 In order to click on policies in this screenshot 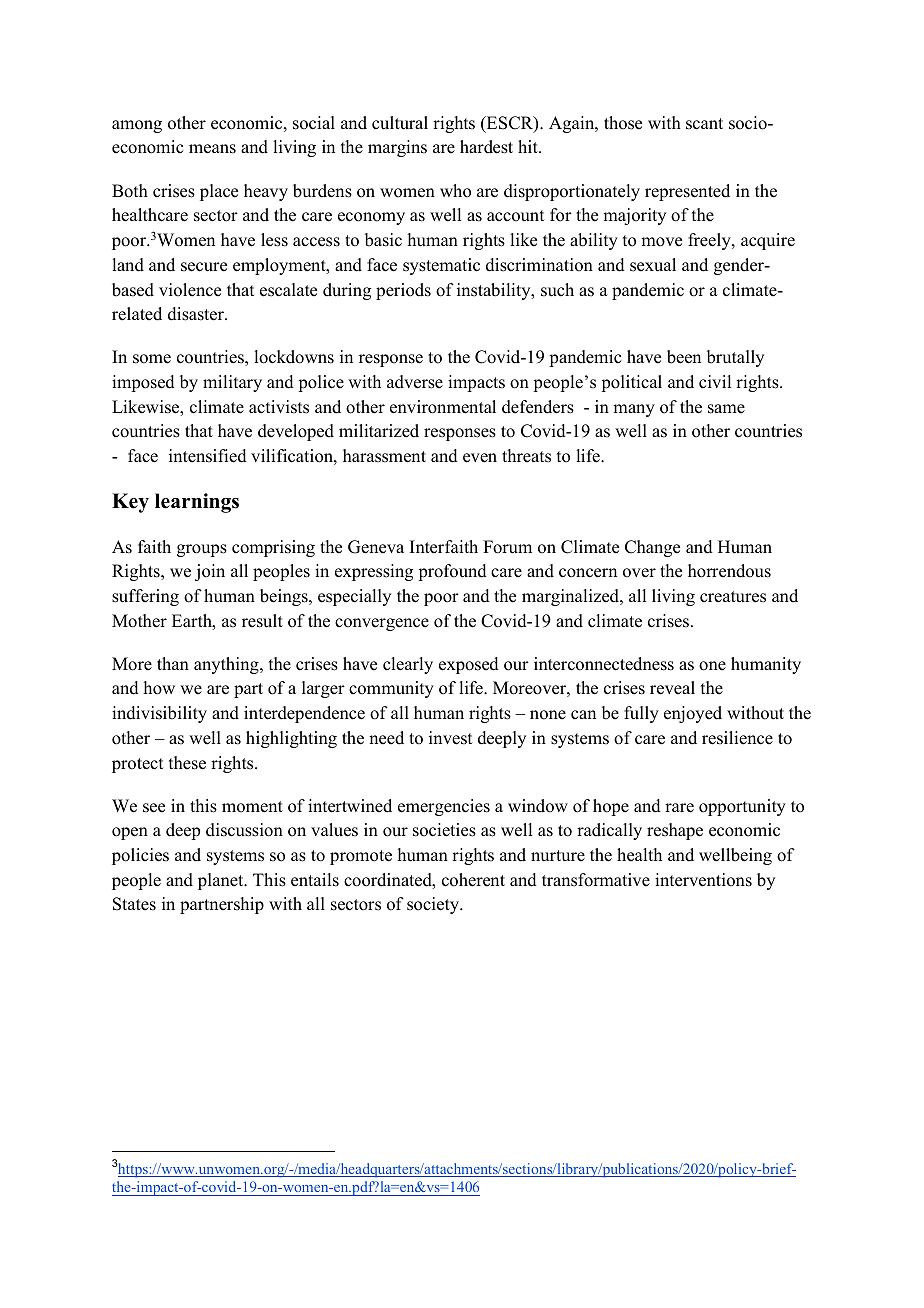, I will do `click(140, 856)`.
